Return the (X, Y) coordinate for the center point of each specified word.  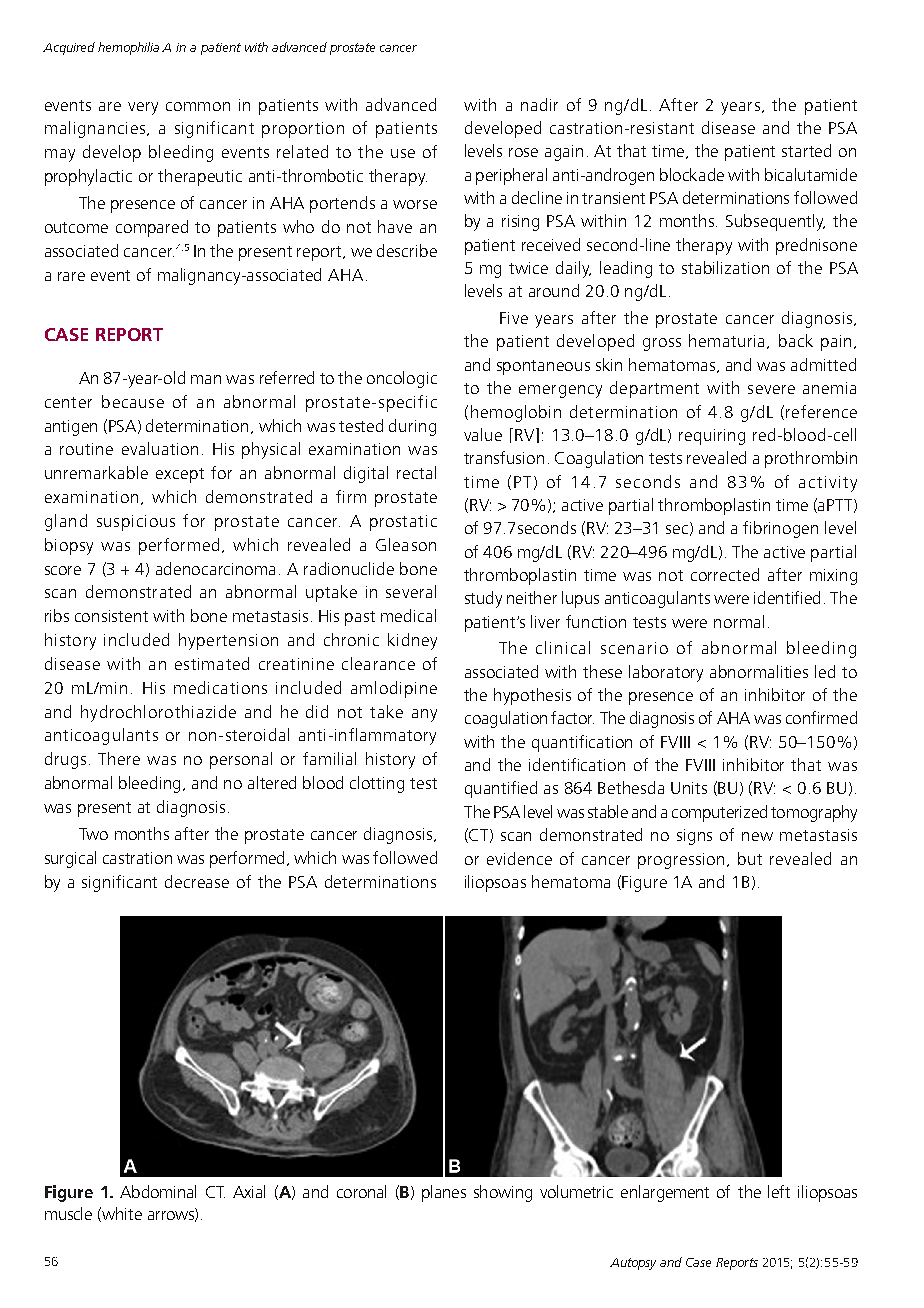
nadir (539, 104)
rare (71, 276)
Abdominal (158, 1191)
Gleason (406, 544)
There (119, 758)
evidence (519, 858)
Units (689, 788)
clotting (377, 784)
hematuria (726, 340)
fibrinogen (780, 529)
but (750, 858)
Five (514, 318)
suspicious (136, 523)
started (806, 150)
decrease (197, 881)
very (143, 108)
